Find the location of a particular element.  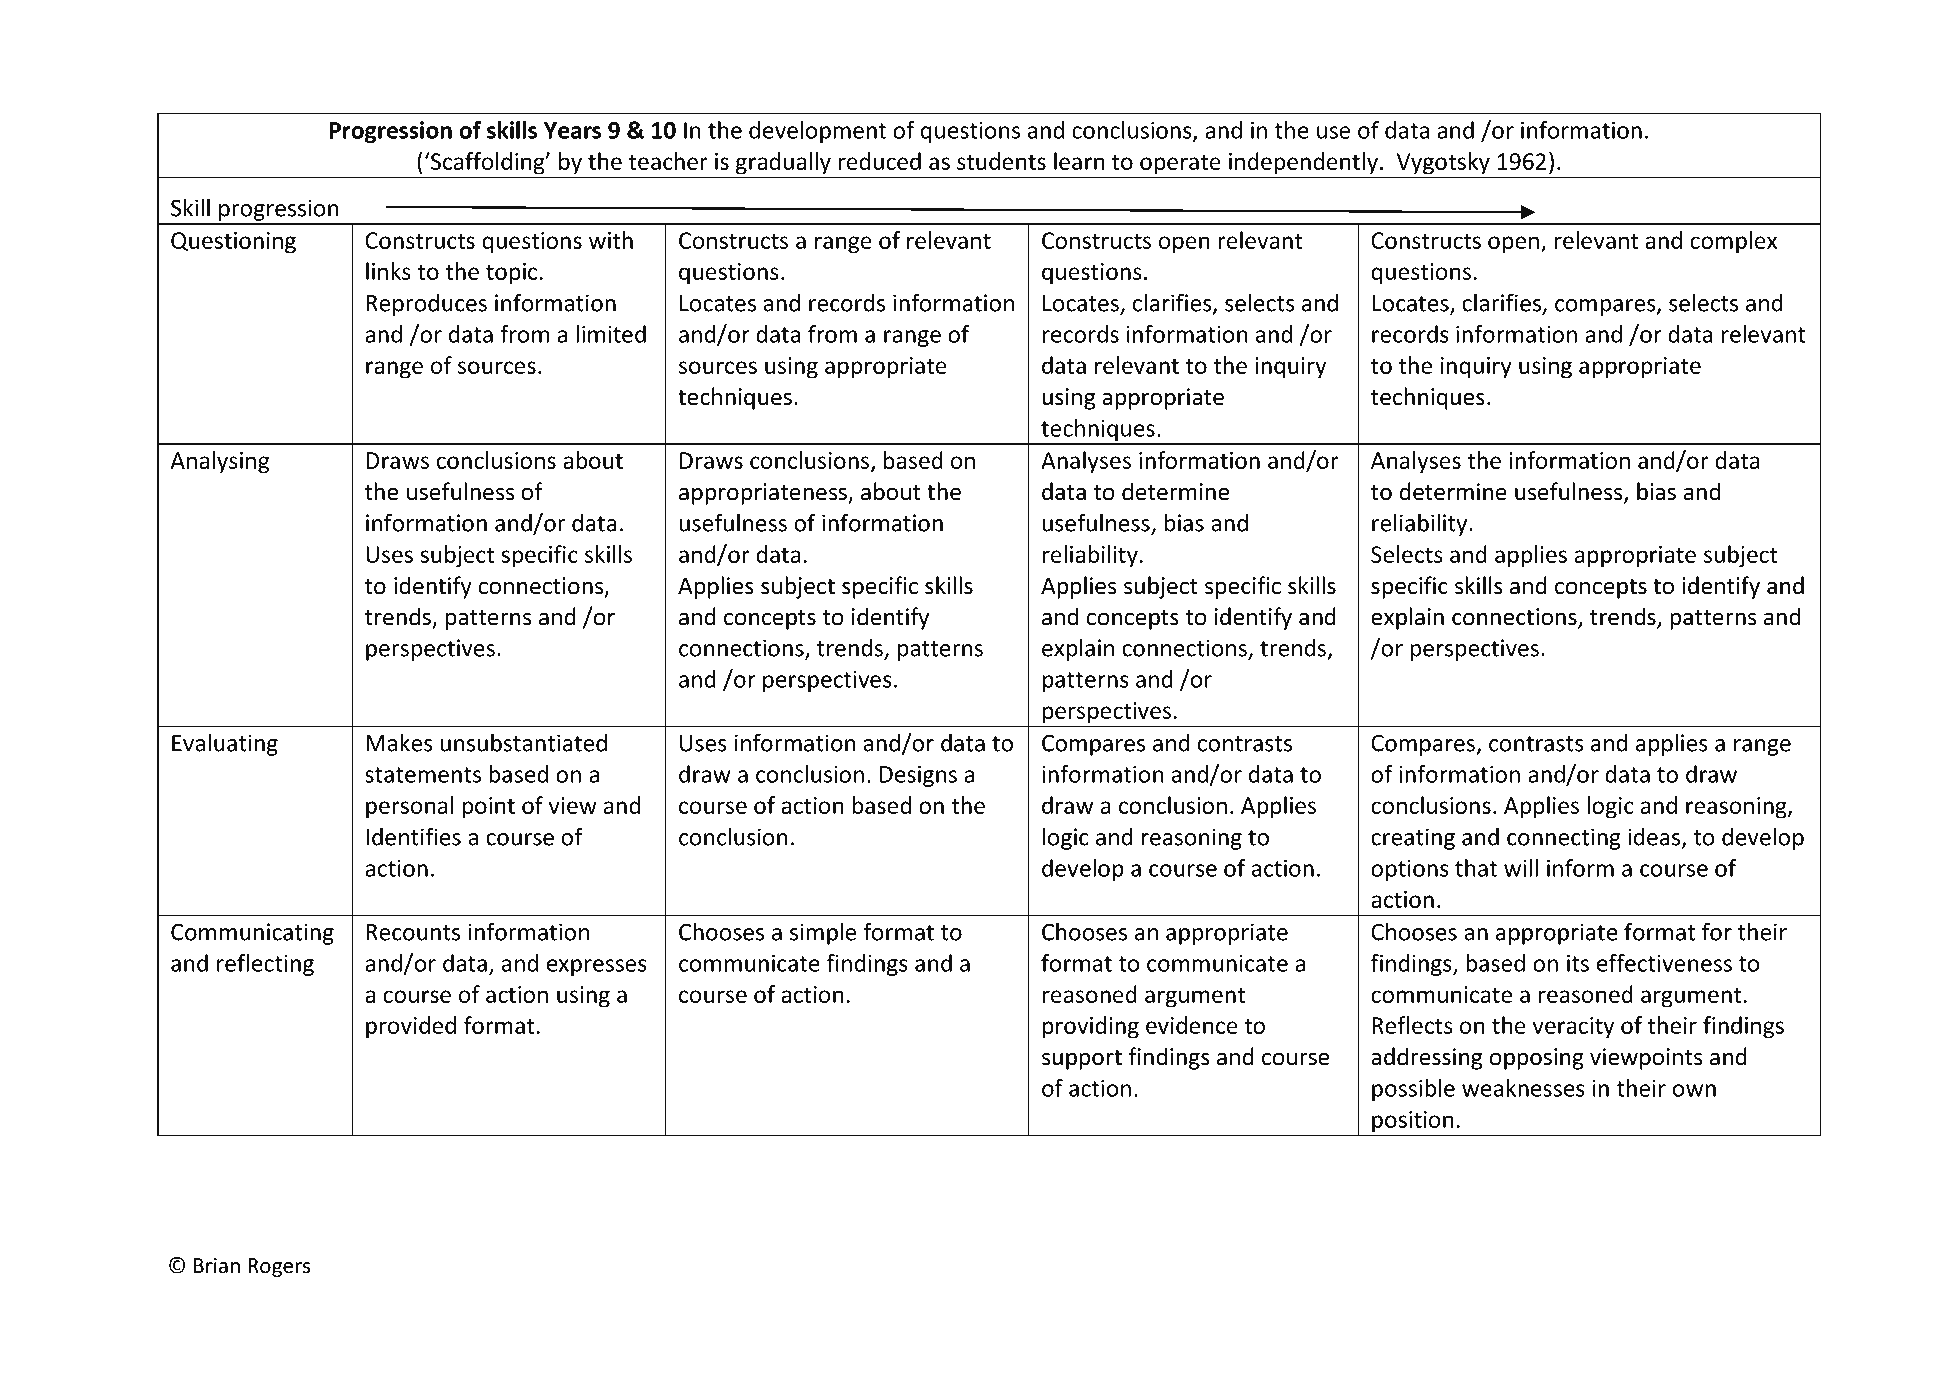

support is located at coordinates (1082, 1060).
